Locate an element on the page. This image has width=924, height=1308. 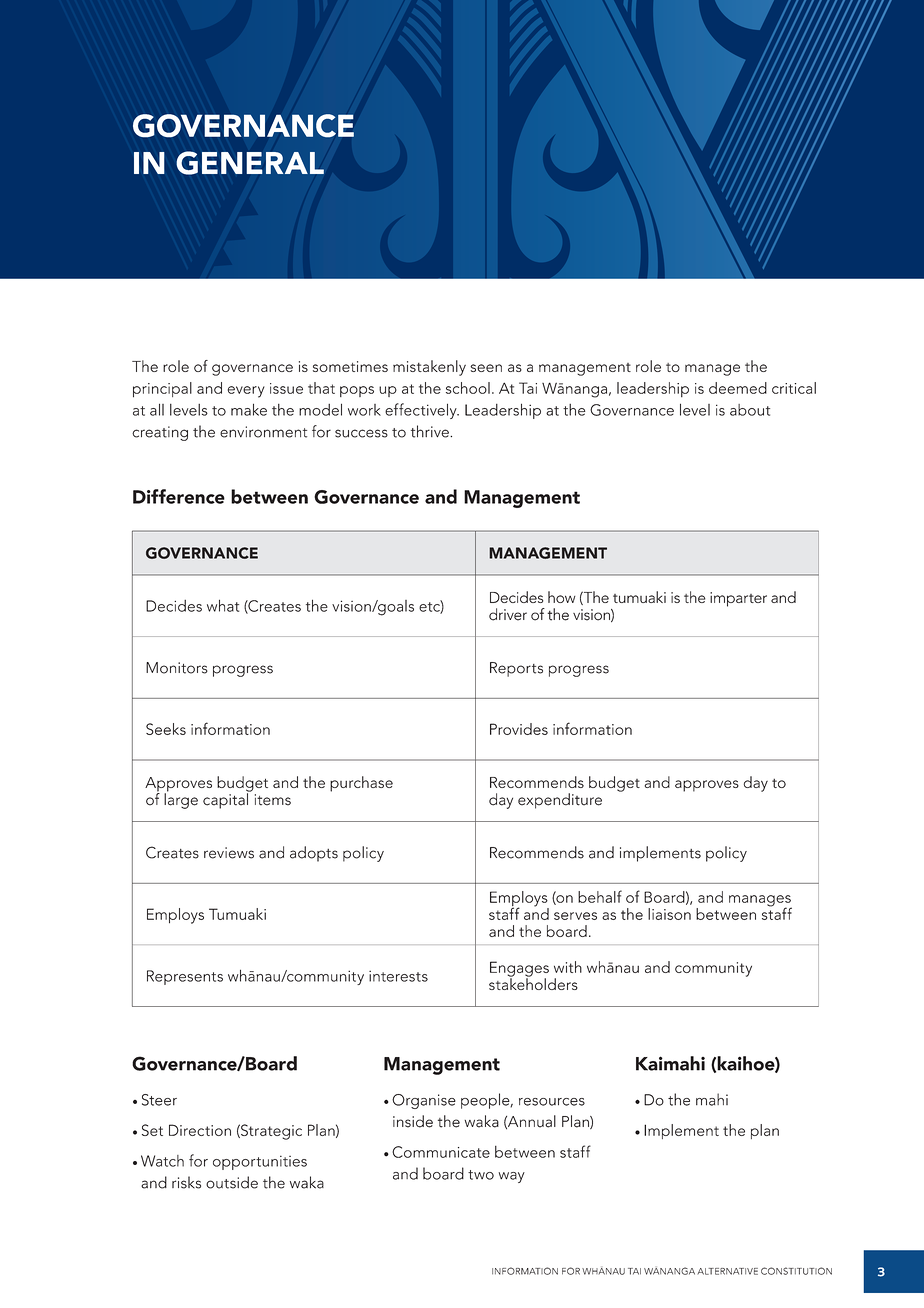
driver is located at coordinates (508, 614).
